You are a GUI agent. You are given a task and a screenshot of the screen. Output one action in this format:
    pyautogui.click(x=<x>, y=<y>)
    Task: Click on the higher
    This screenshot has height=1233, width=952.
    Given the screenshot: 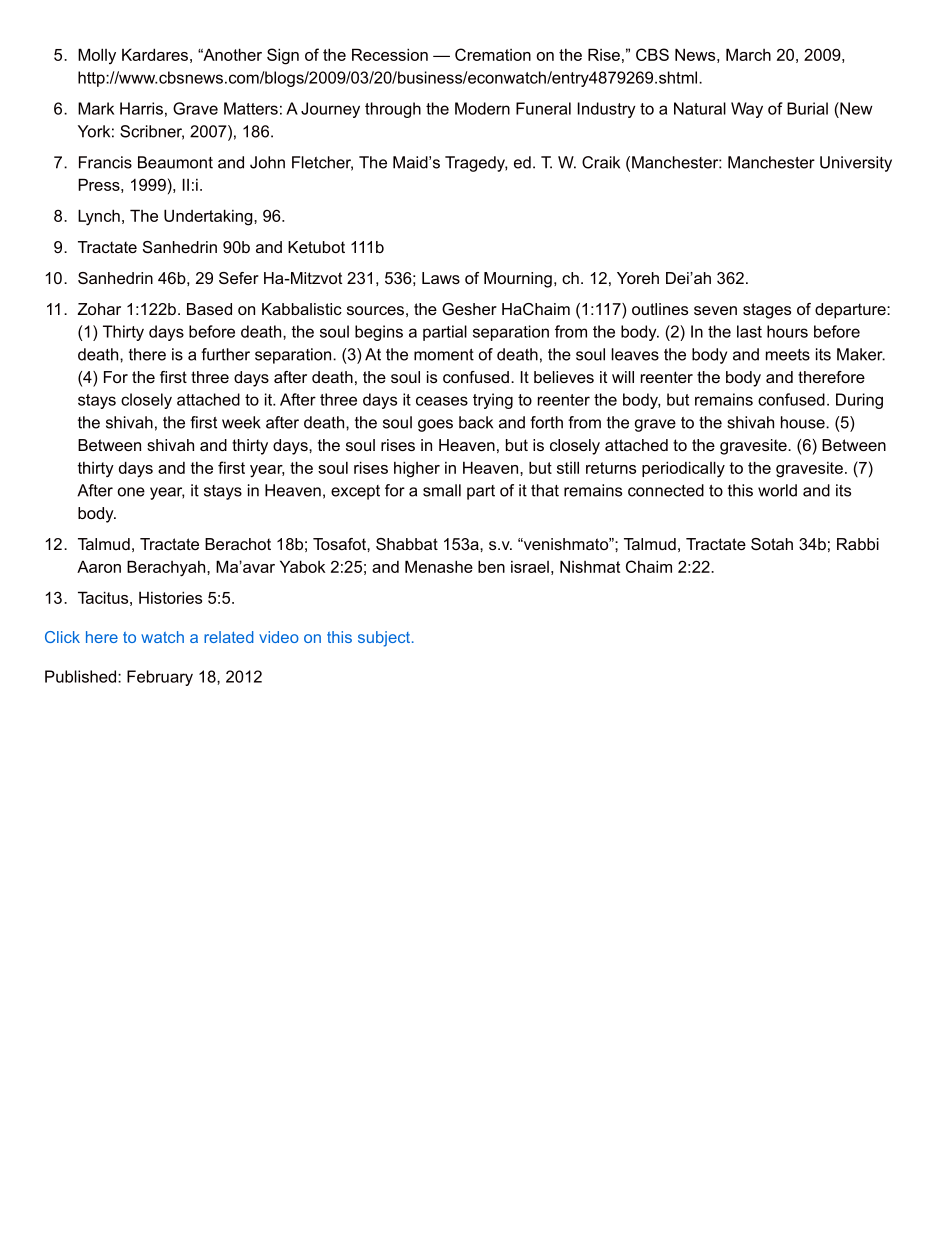 What is the action you would take?
    pyautogui.click(x=417, y=469)
